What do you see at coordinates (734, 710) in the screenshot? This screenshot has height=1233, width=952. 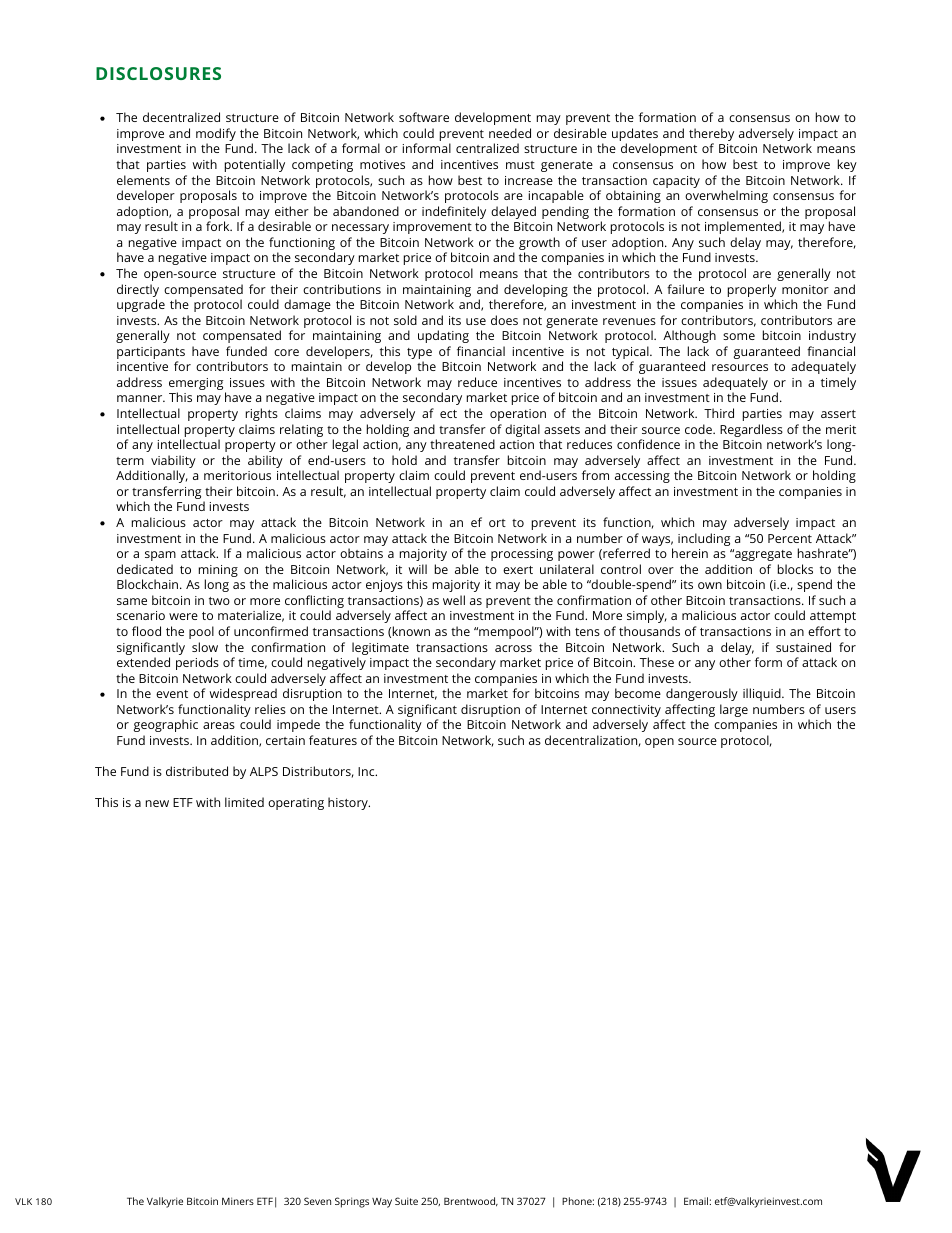 I see `large` at bounding box center [734, 710].
